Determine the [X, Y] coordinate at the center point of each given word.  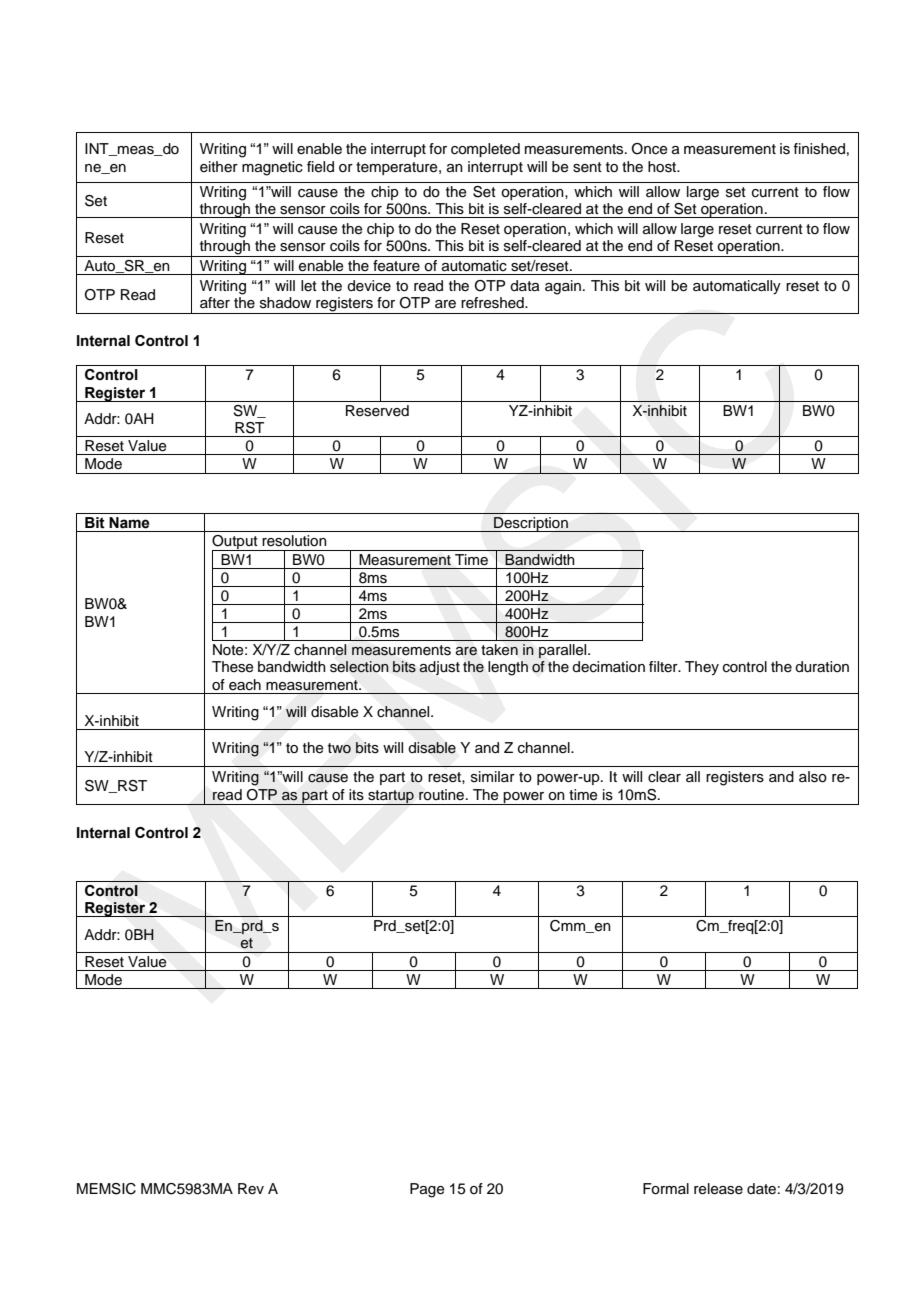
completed [485, 150]
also [813, 777]
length [508, 668]
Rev [251, 1189]
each [245, 685]
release [718, 1189]
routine [443, 795]
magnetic [272, 168]
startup [391, 797]
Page [427, 1190]
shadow [285, 303]
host [663, 167]
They [702, 668]
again [563, 287]
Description [531, 524]
